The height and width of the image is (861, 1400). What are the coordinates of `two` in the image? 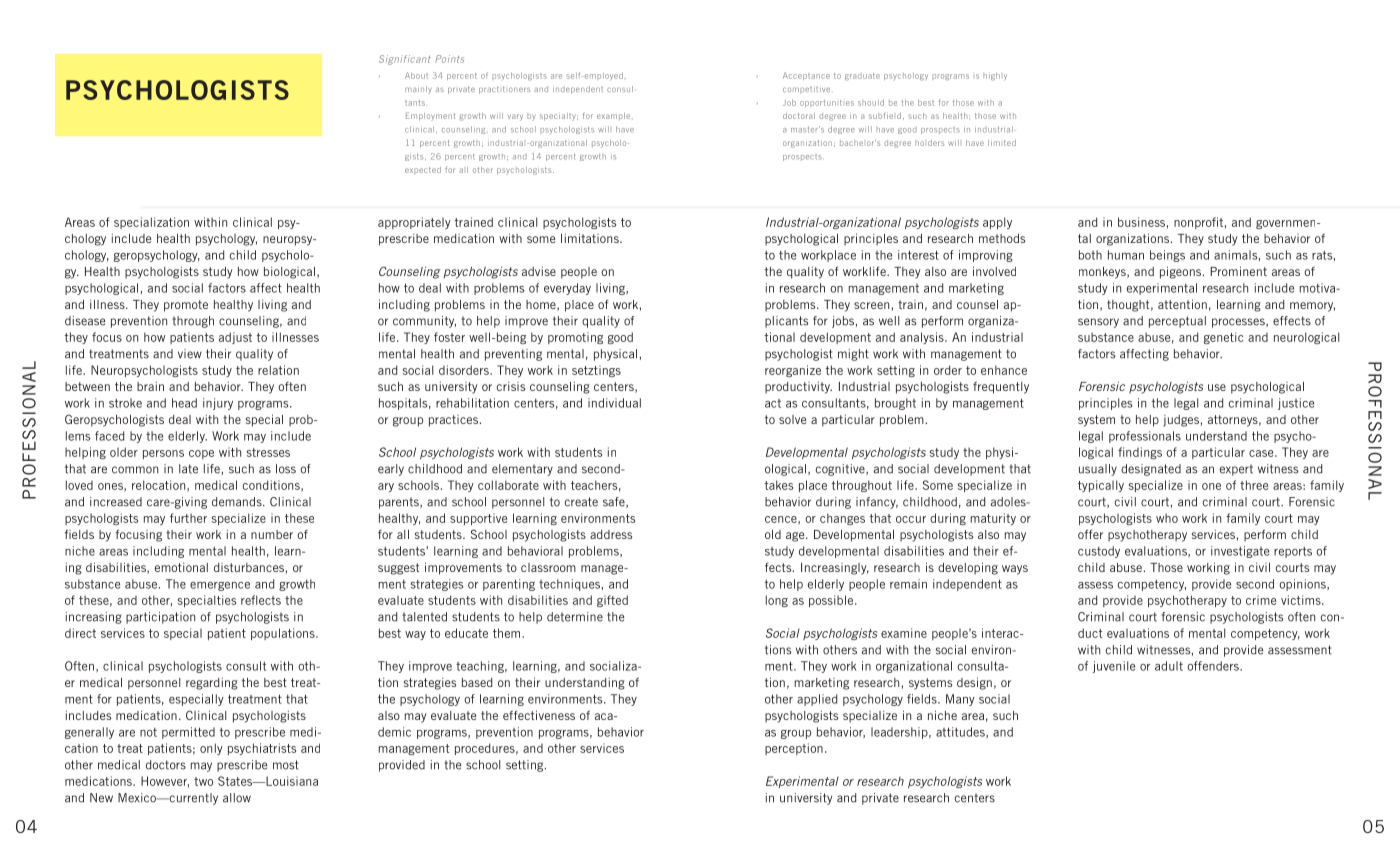 It's located at (203, 781).
